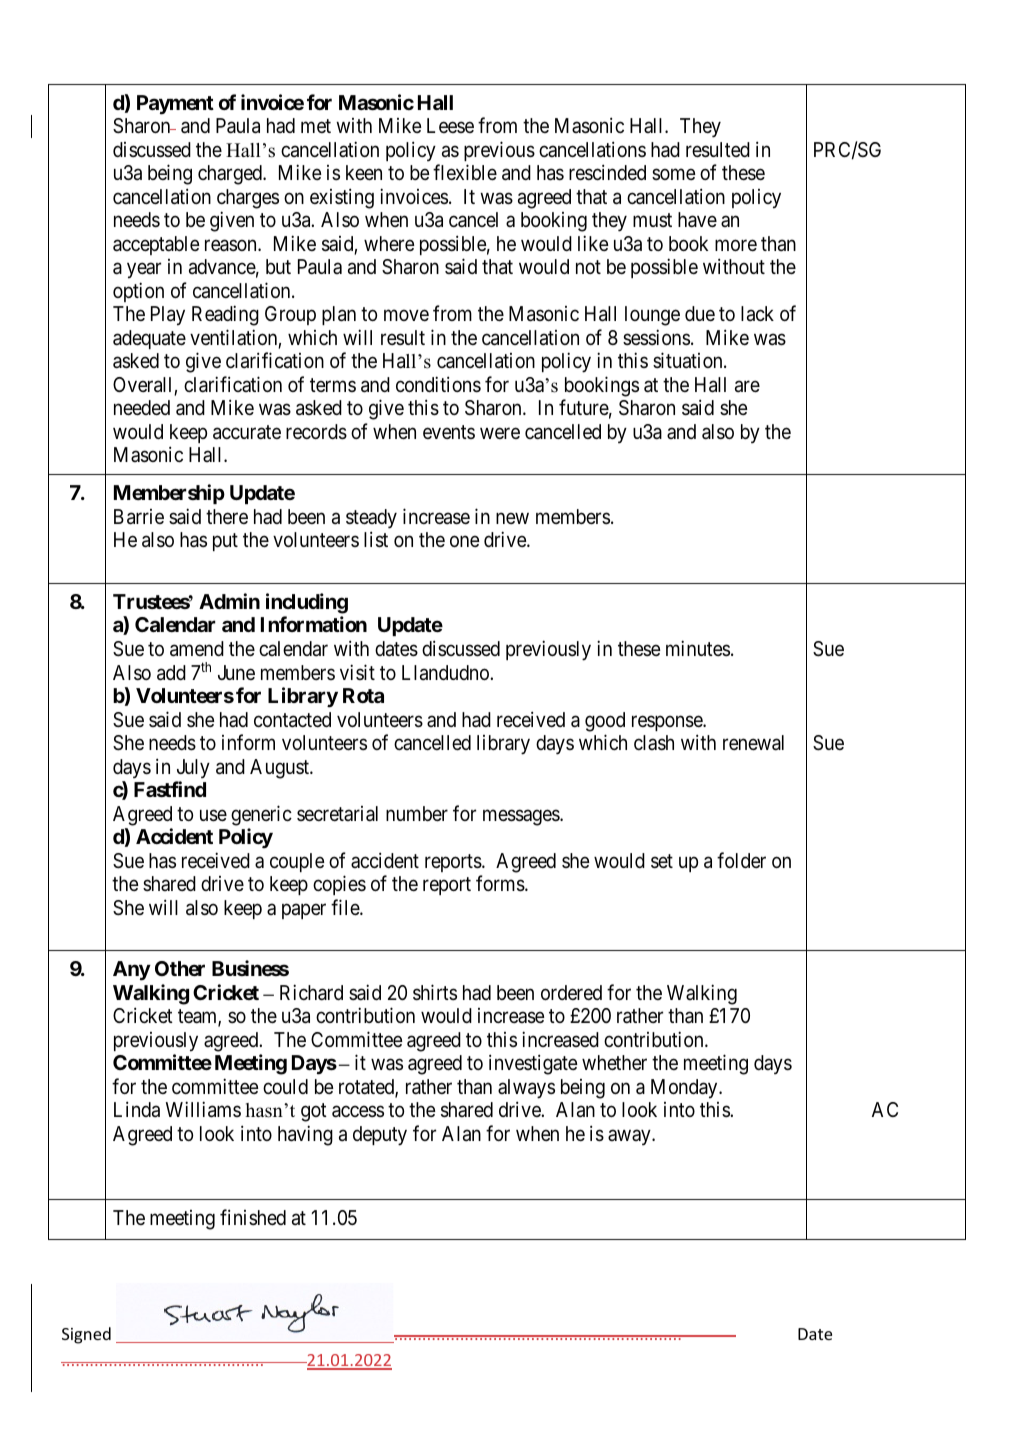 The width and height of the image is (1013, 1434). I want to click on Other, so click(180, 968).
